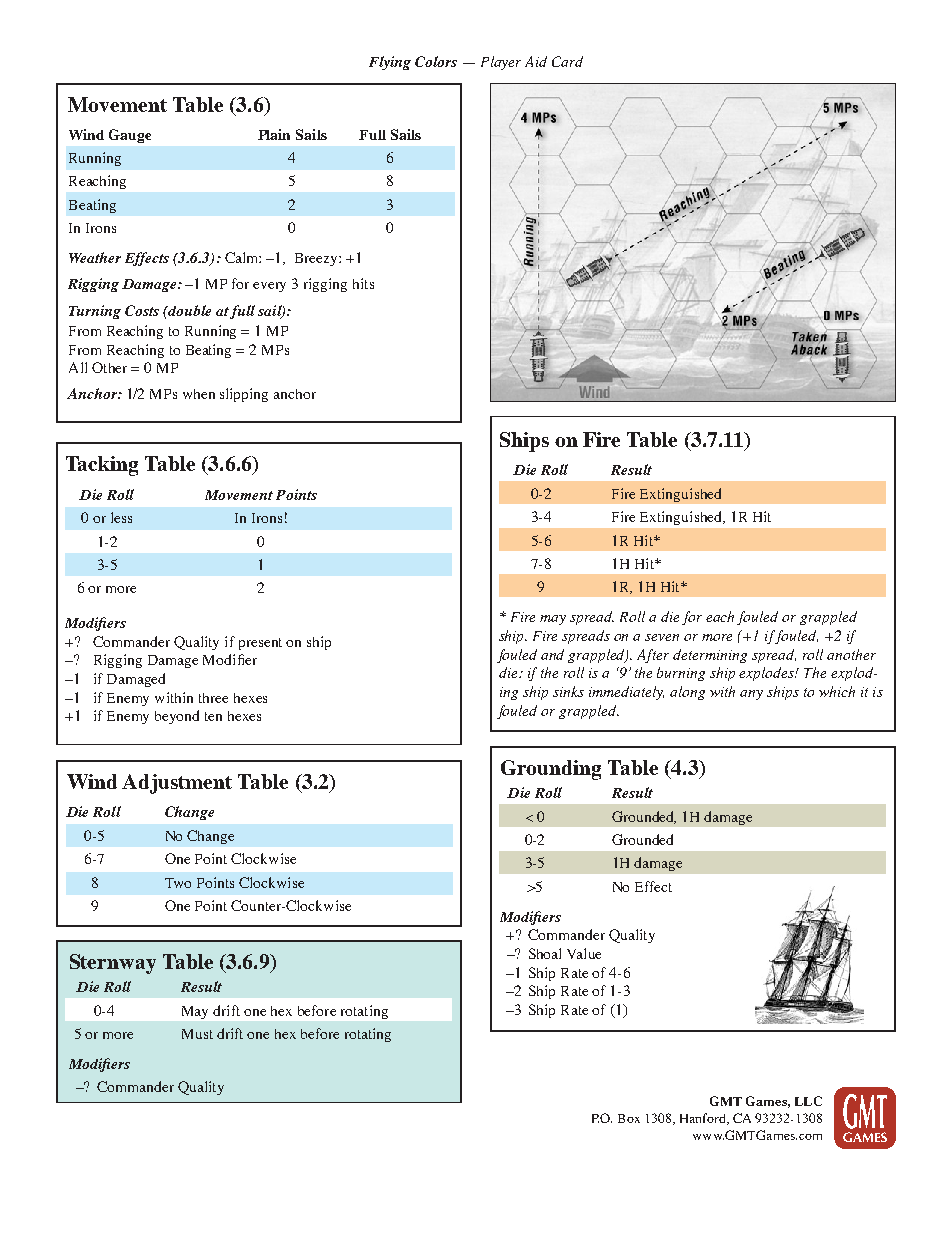 Image resolution: width=952 pixels, height=1233 pixels. What do you see at coordinates (704, 1119) in the page?
I see `Hanford` at bounding box center [704, 1119].
